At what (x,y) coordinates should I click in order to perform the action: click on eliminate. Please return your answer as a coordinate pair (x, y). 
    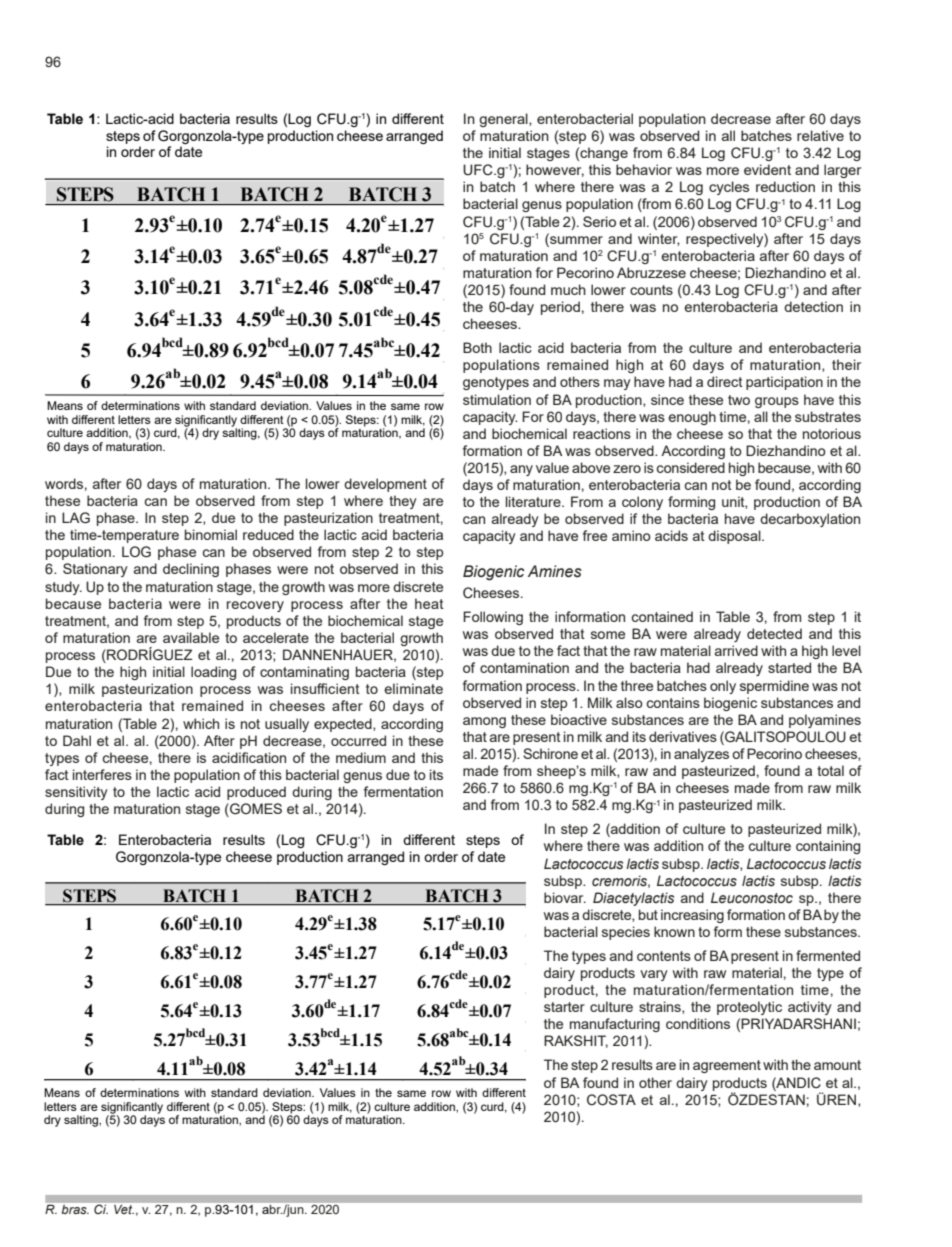
    Looking at the image, I should click on (413, 688).
